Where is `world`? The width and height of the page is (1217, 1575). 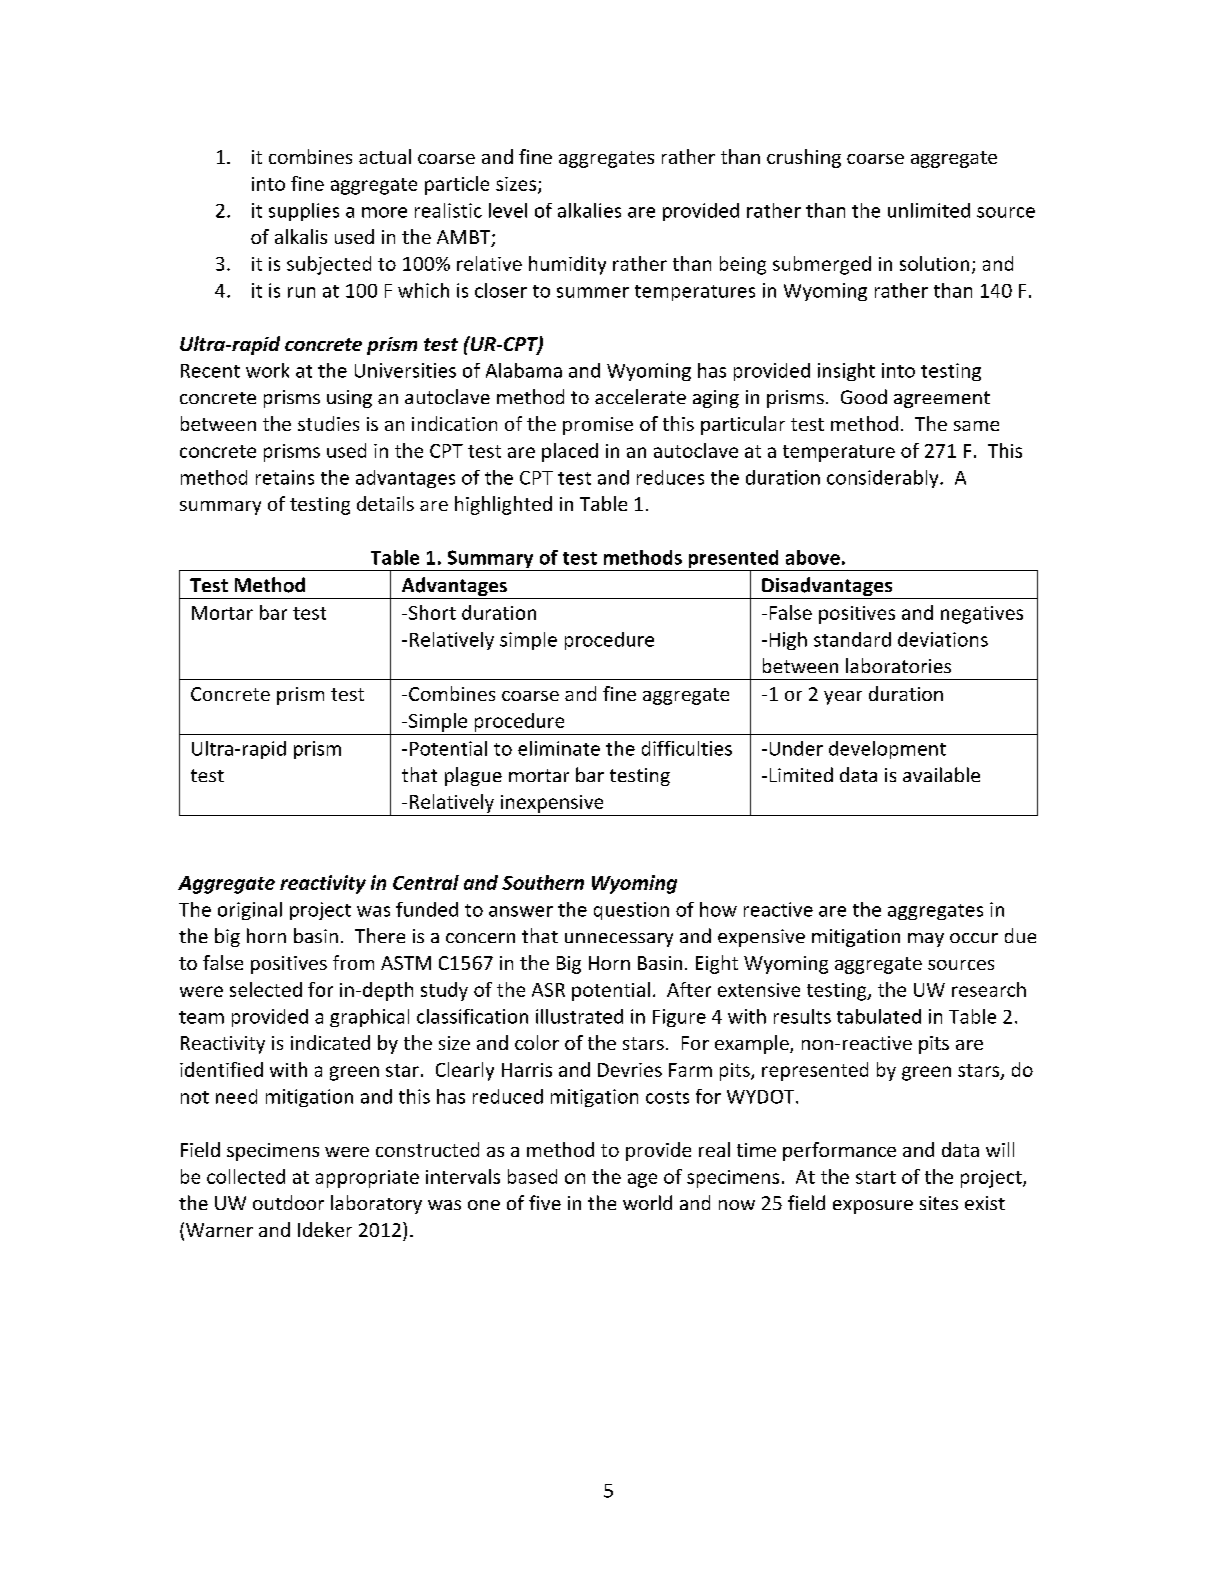
world is located at coordinates (647, 1202).
